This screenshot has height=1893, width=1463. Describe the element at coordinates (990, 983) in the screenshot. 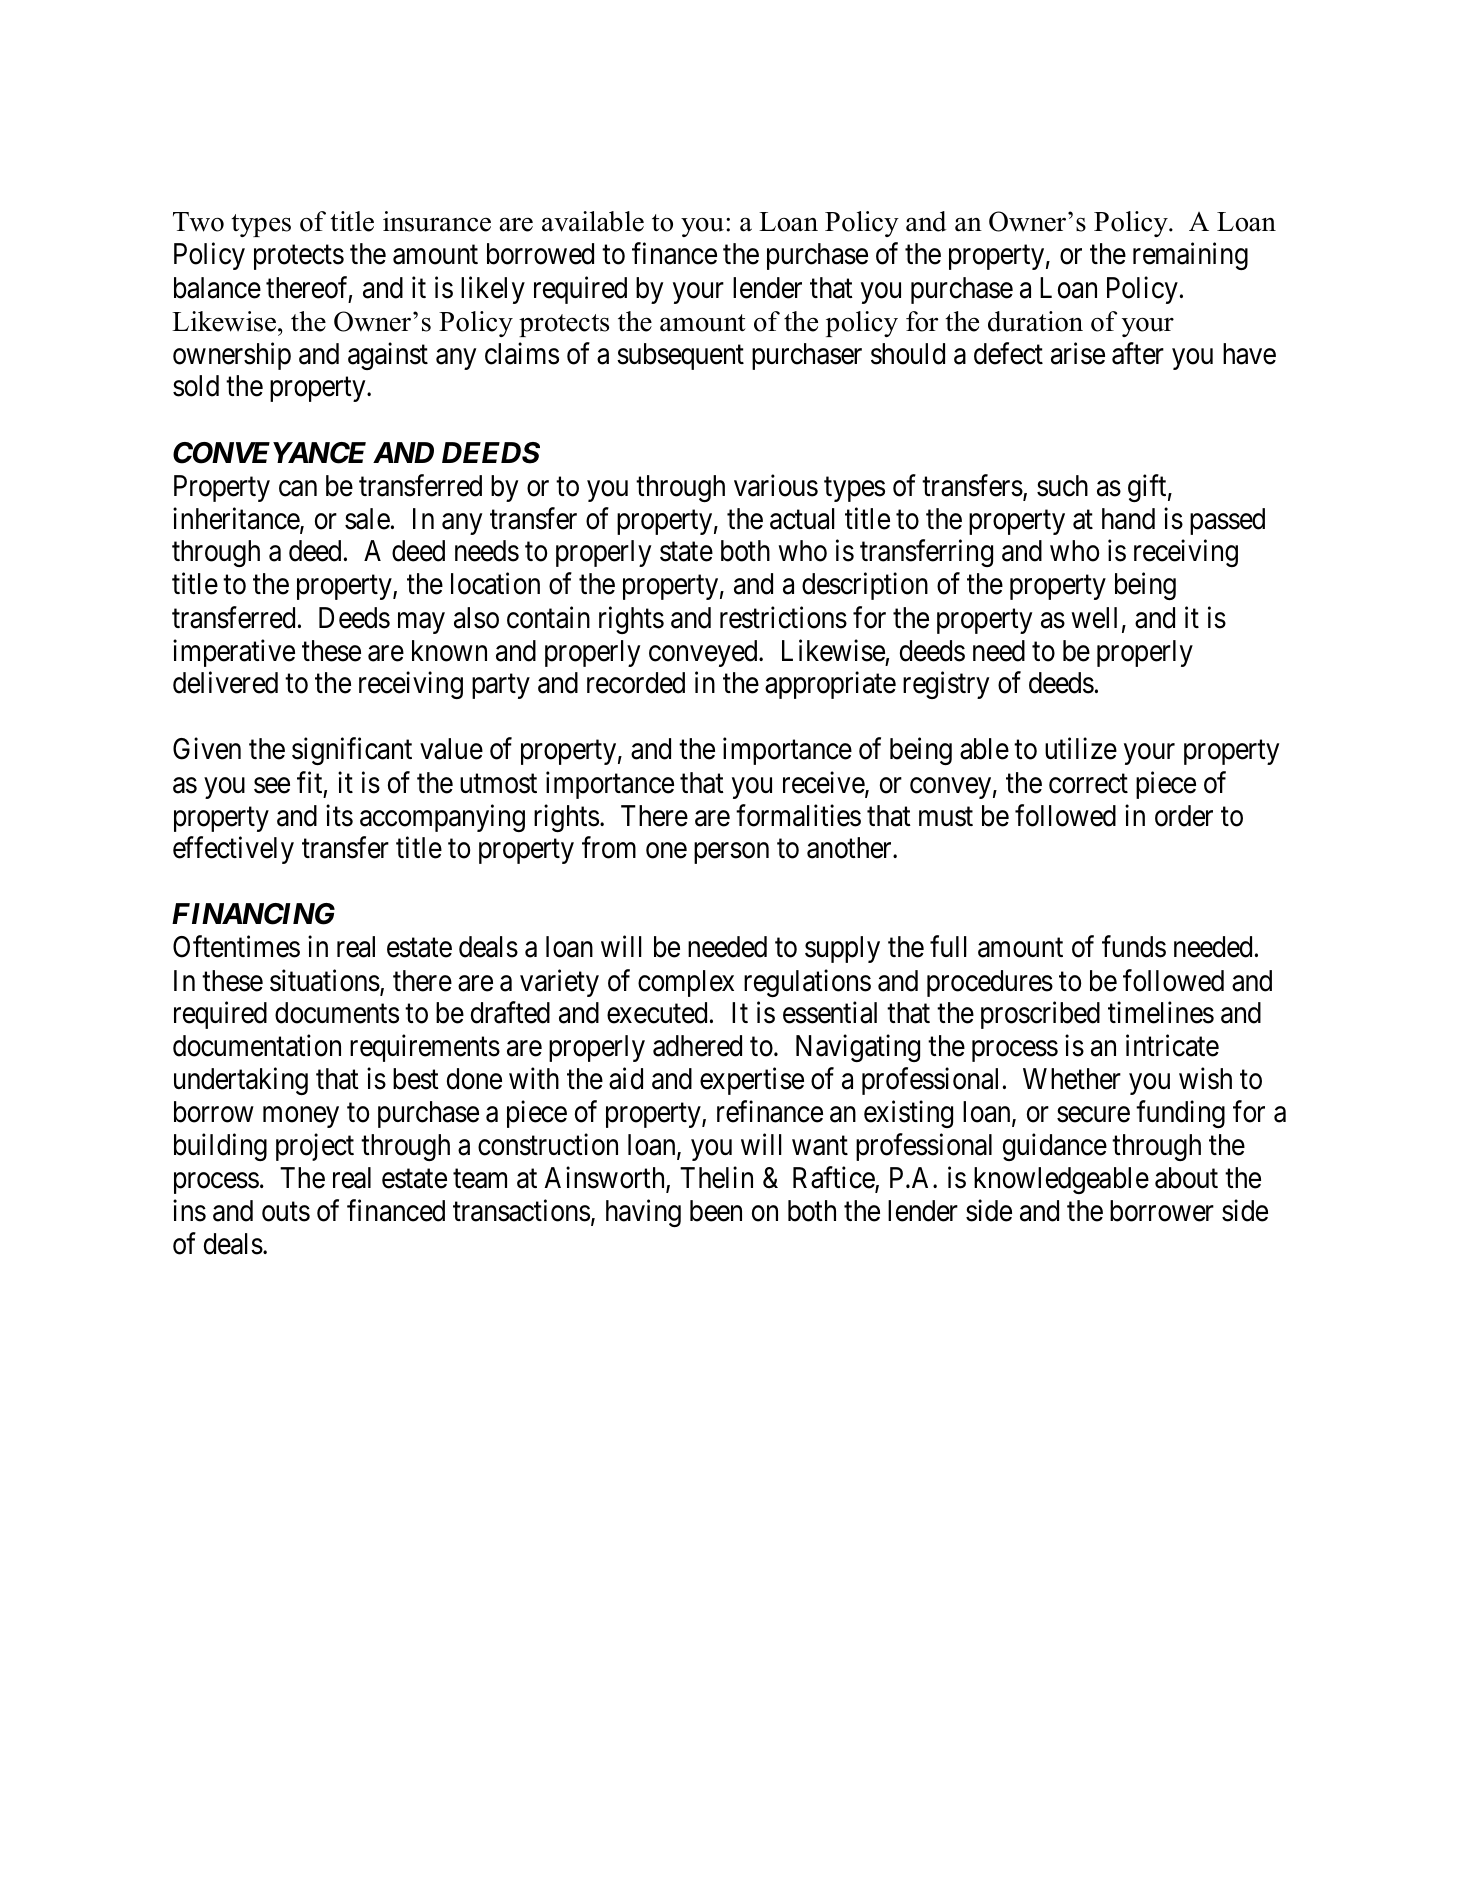

I see `procedures` at that location.
